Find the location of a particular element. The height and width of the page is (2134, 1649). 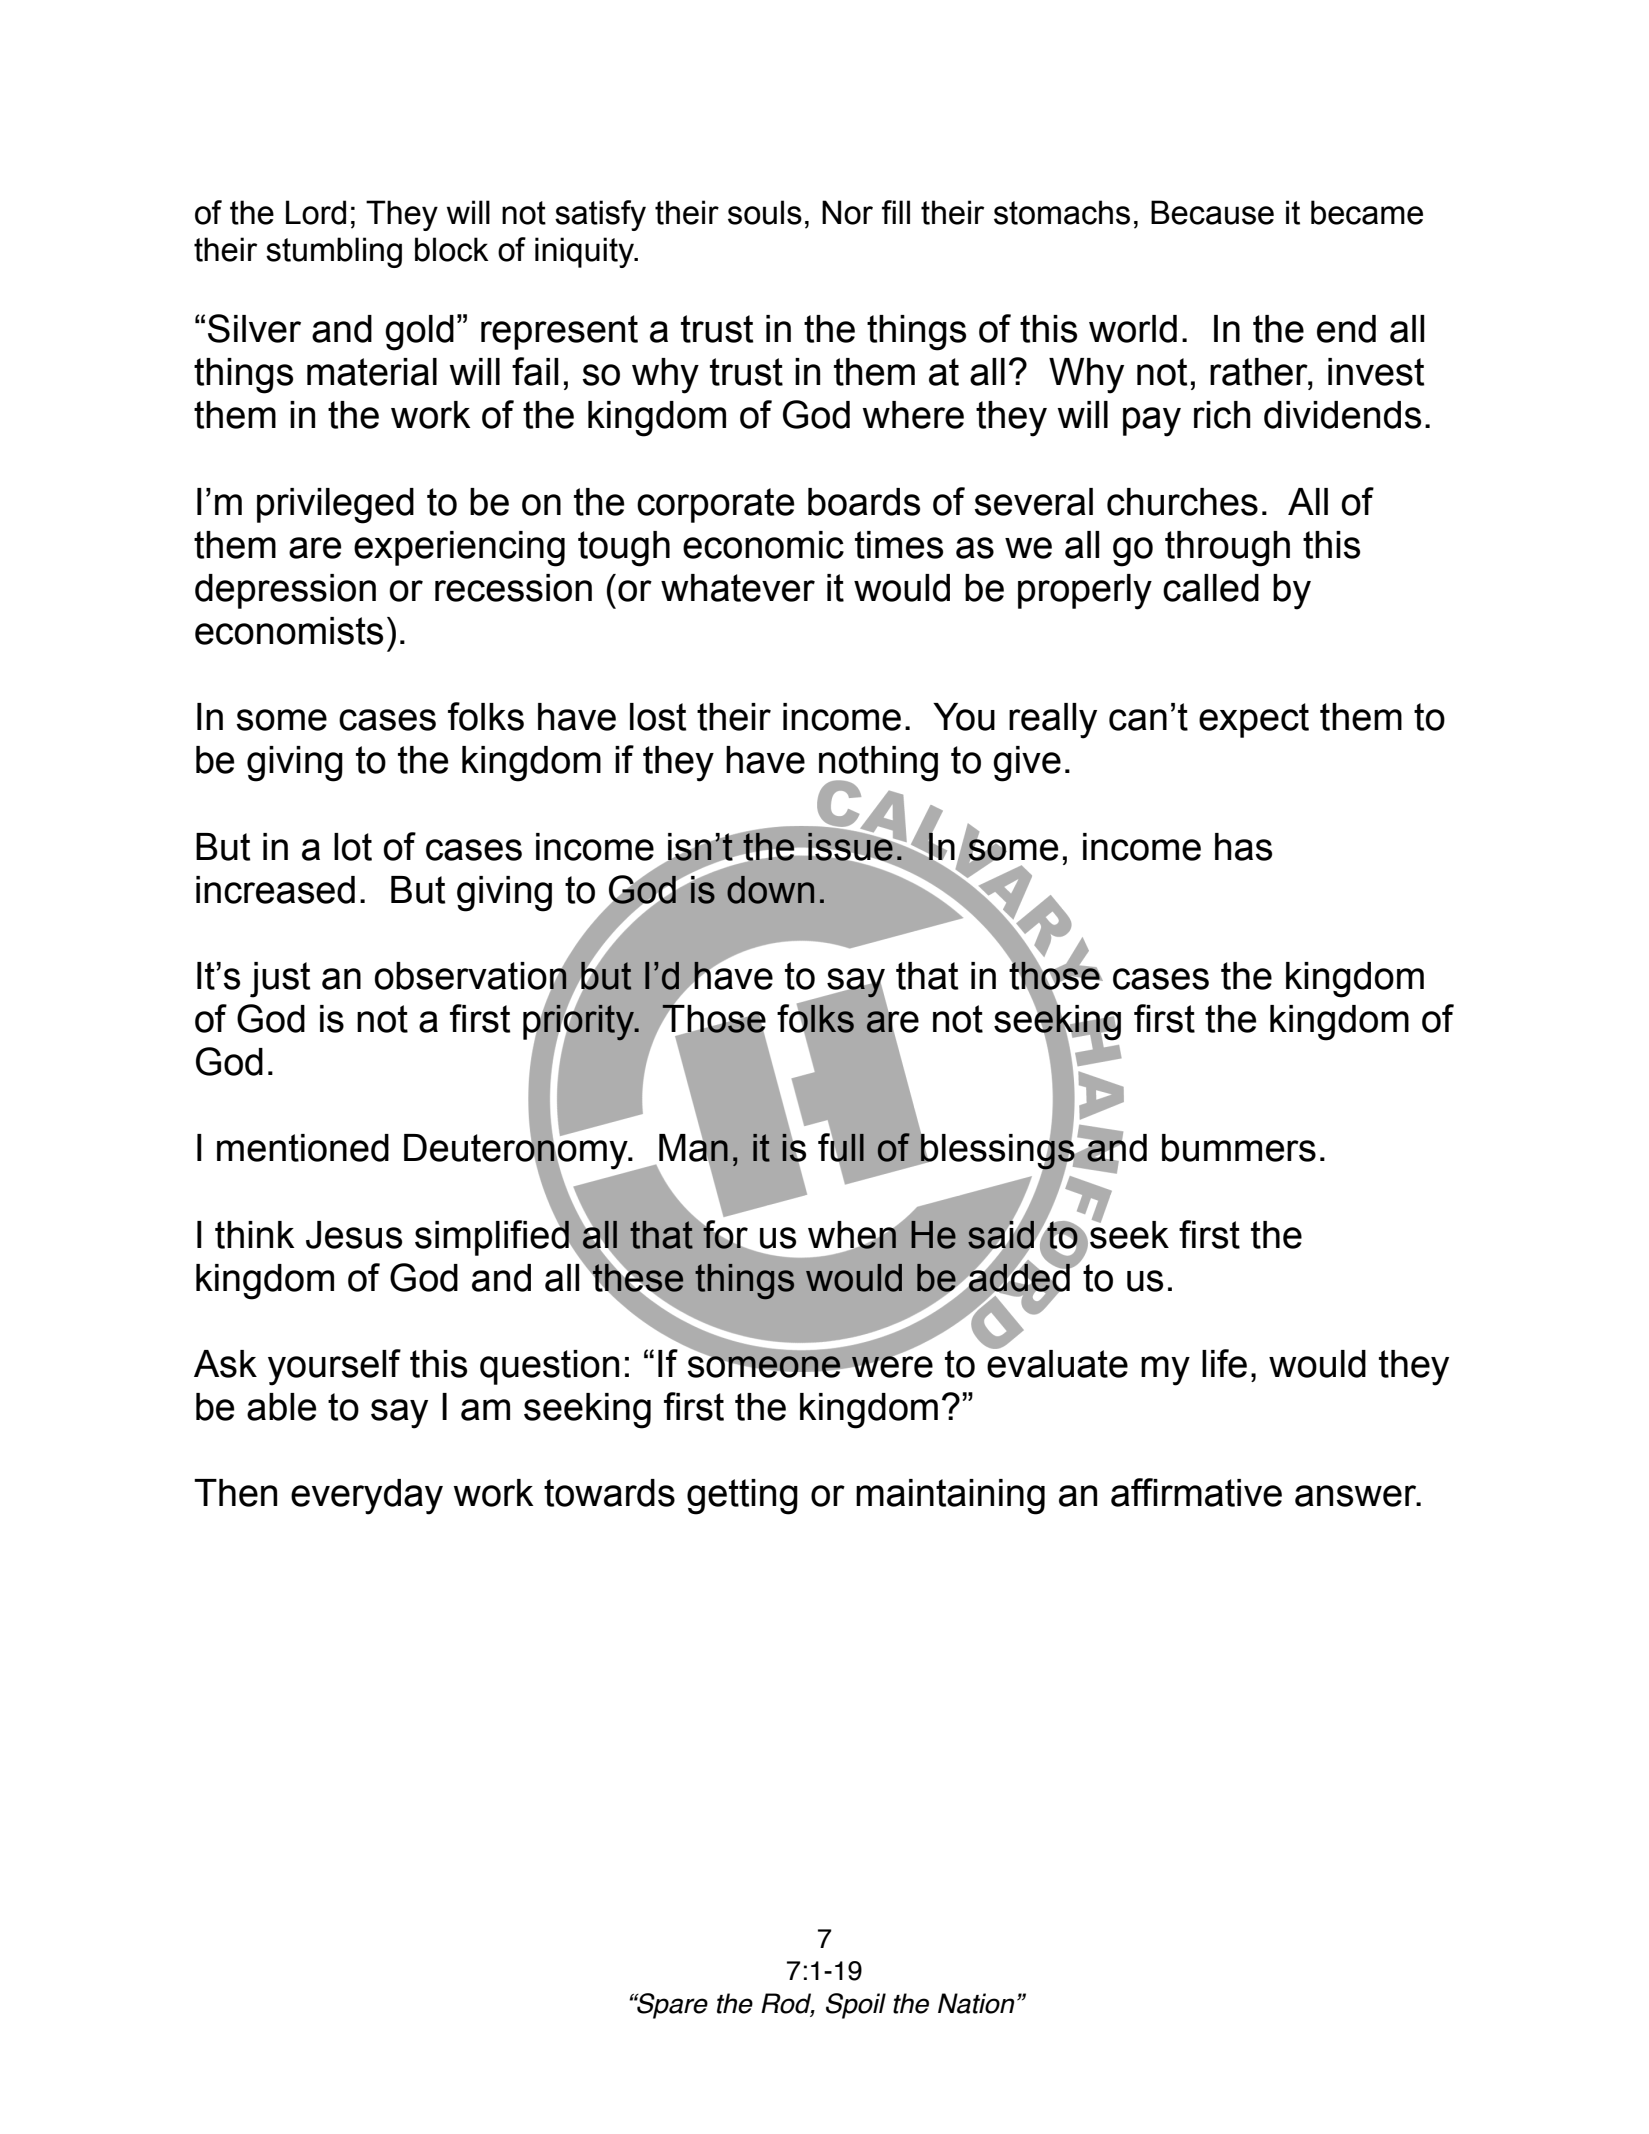

life is located at coordinates (1224, 1363).
